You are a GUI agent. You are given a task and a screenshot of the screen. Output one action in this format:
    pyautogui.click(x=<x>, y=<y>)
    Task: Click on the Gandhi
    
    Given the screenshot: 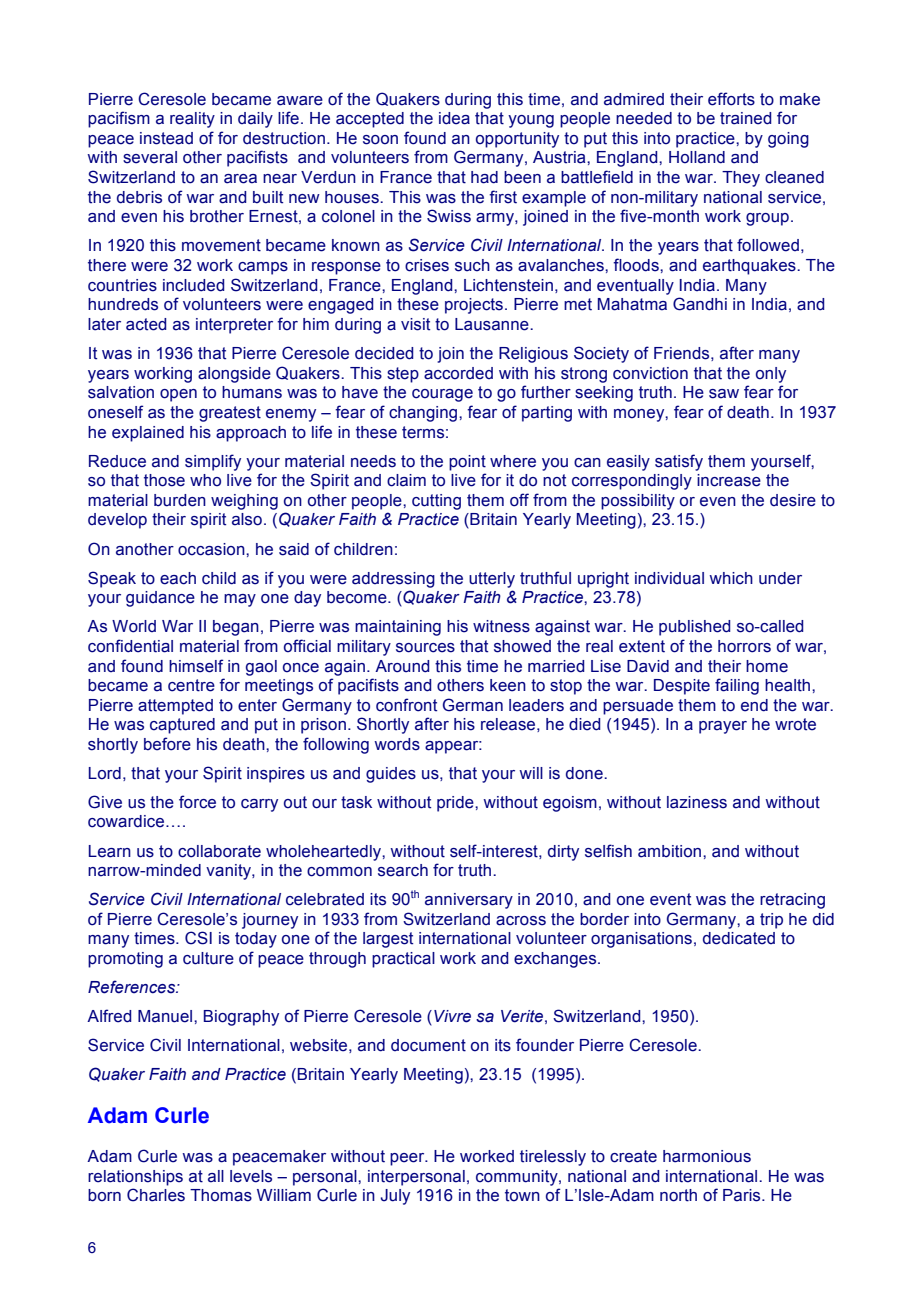 What is the action you would take?
    pyautogui.click(x=700, y=304)
